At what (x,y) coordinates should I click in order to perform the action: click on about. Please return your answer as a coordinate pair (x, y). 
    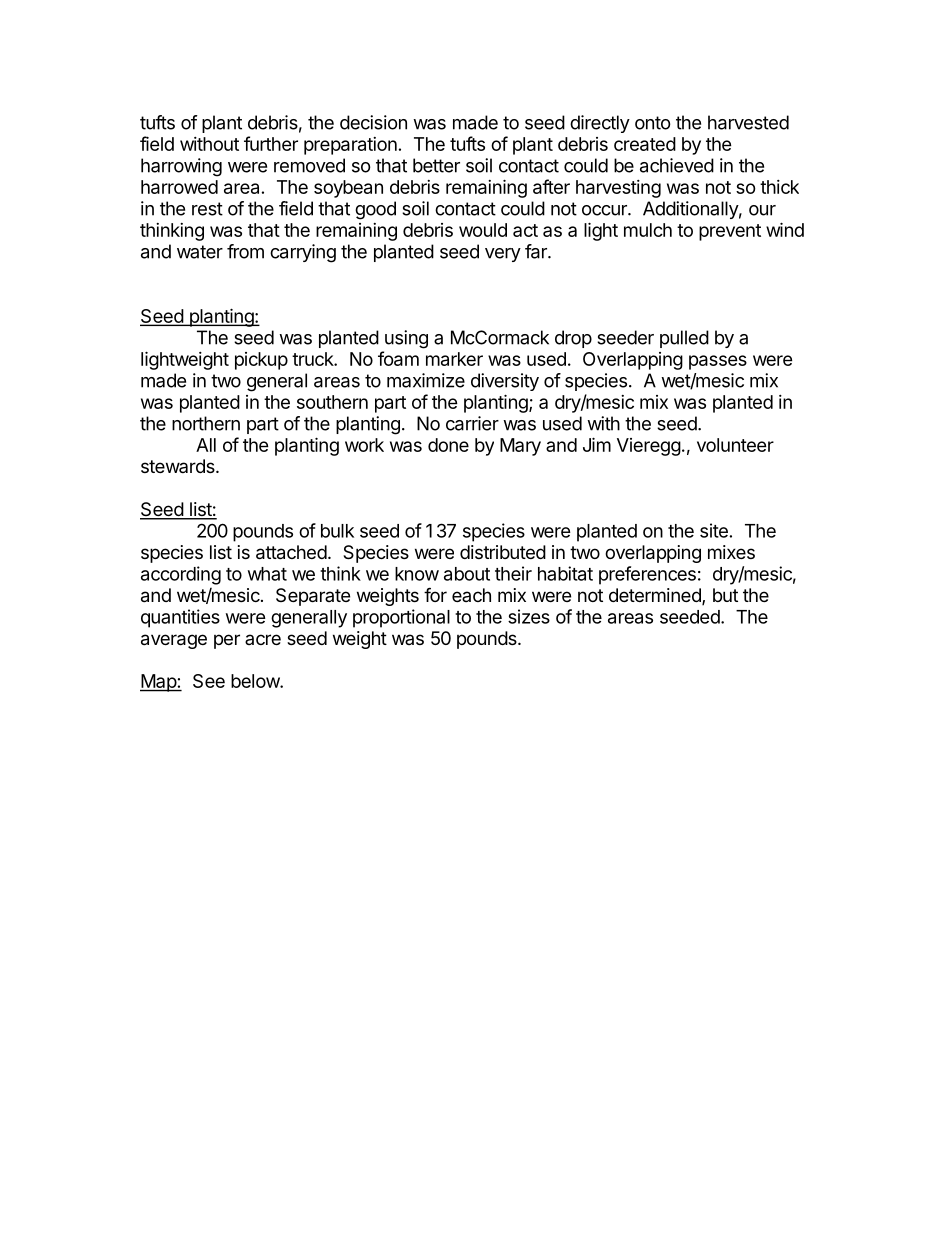
    Looking at the image, I should click on (467, 574).
